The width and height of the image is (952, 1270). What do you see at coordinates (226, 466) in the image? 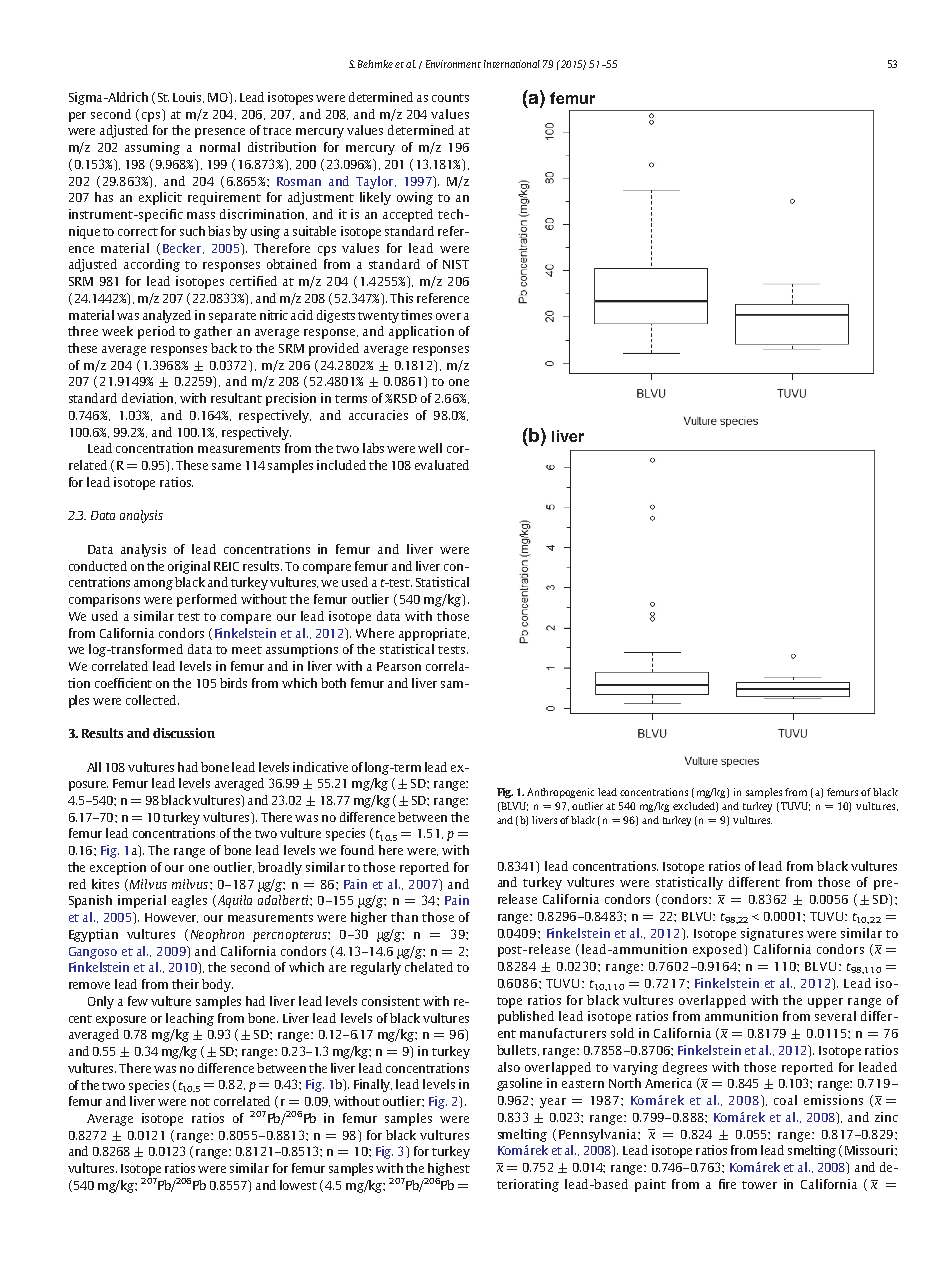
I see `same` at bounding box center [226, 466].
